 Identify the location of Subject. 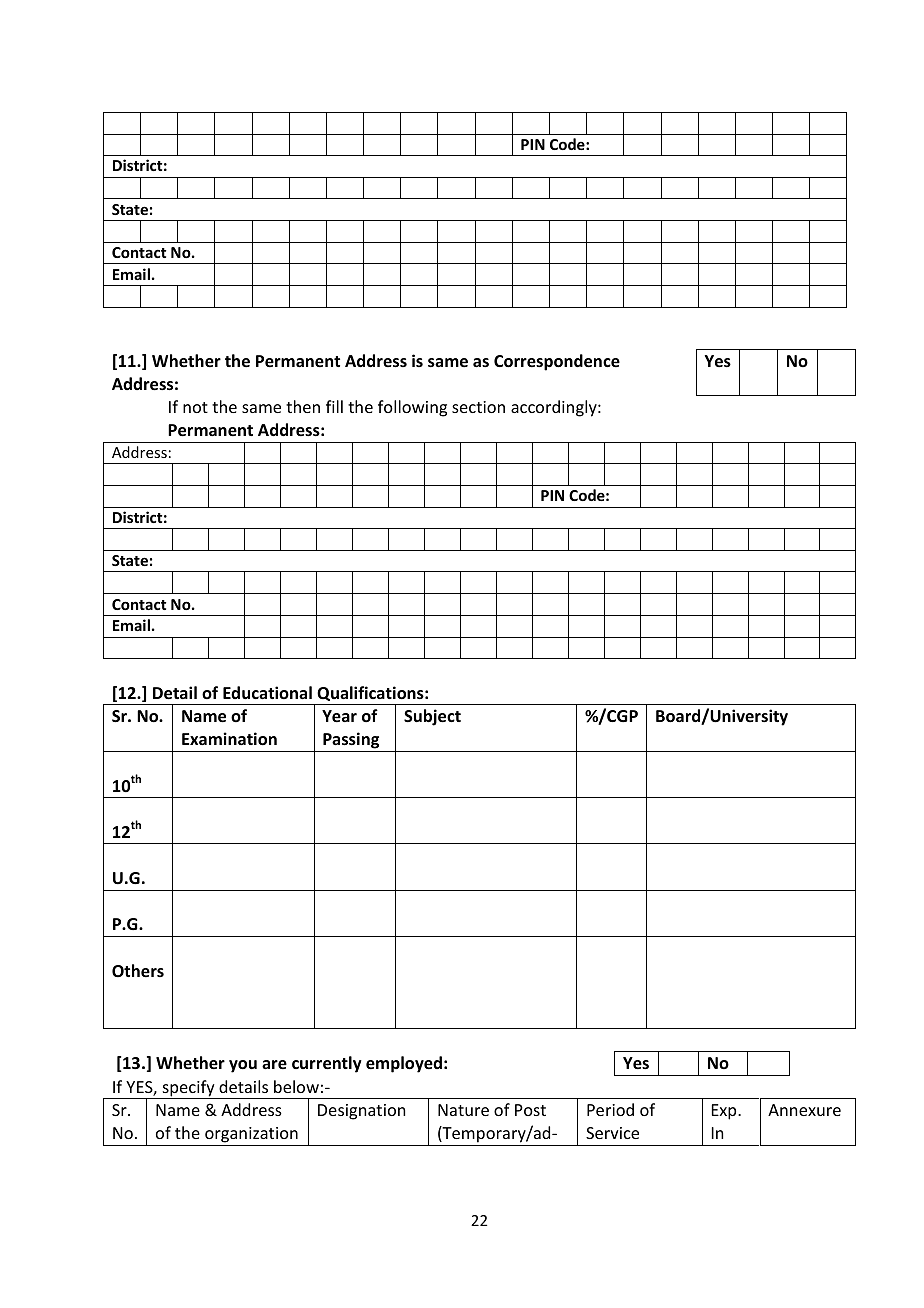
(432, 717).
